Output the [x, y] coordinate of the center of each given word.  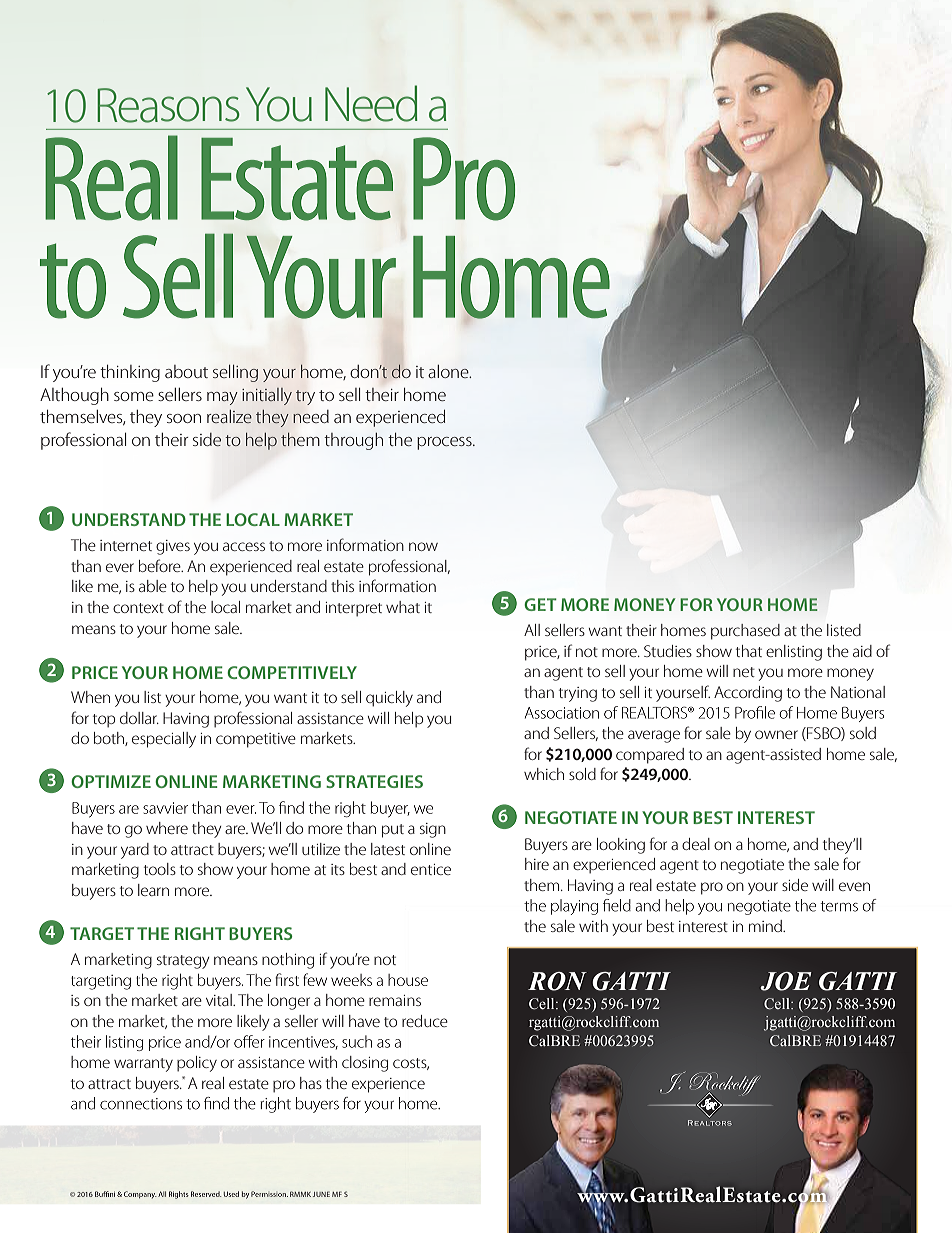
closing [365, 1064]
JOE [785, 981]
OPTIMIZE [111, 781]
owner [776, 734]
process [445, 443]
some [134, 396]
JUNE [321, 1194]
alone [449, 371]
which [544, 774]
